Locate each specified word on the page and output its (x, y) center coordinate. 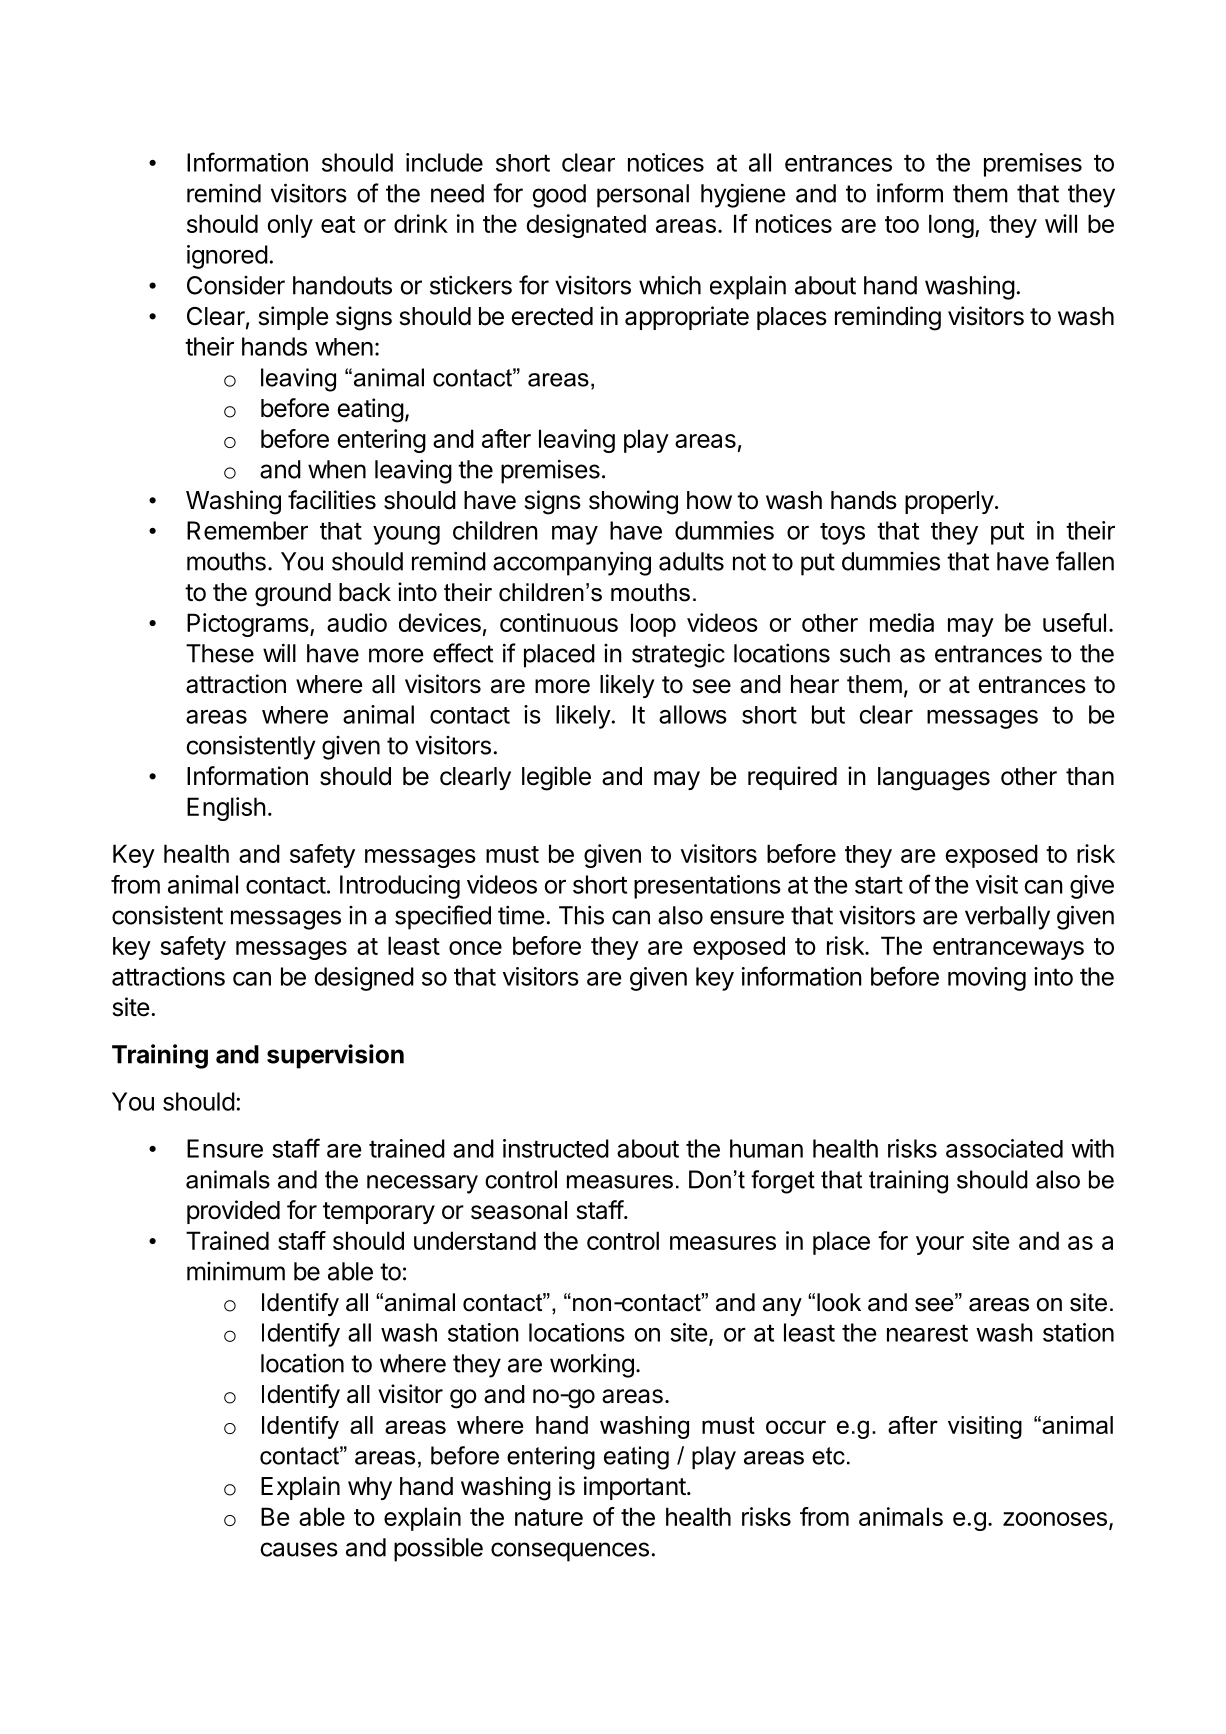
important (635, 1488)
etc (828, 1456)
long (951, 226)
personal (643, 196)
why (370, 1488)
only (290, 226)
